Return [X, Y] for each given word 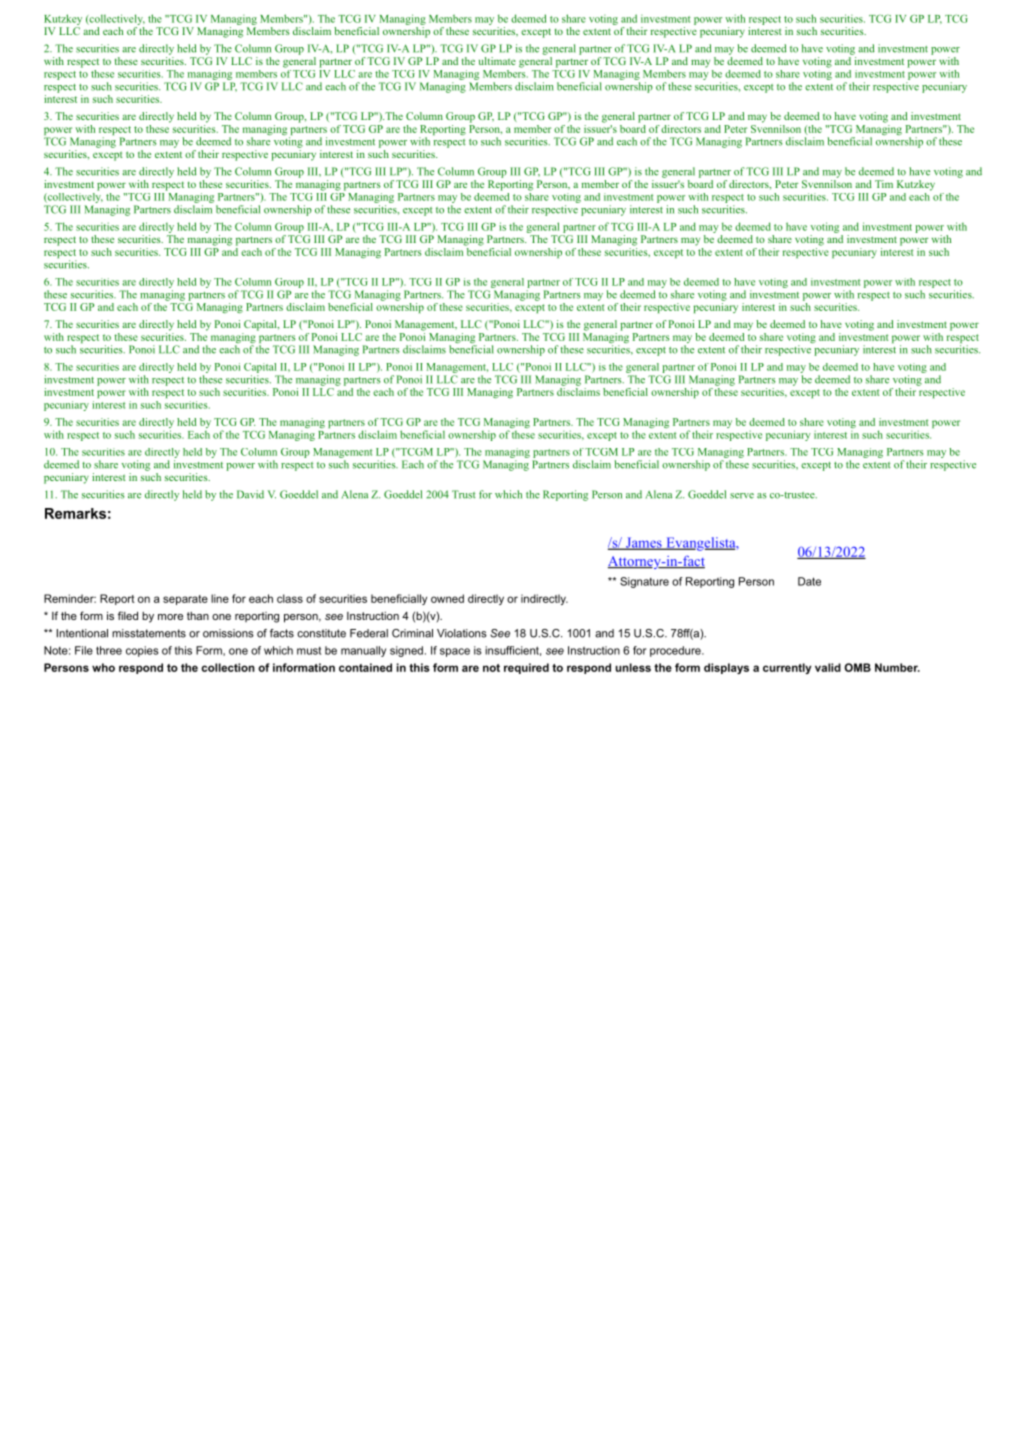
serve [742, 496]
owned [447, 598]
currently [787, 668]
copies [142, 651]
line [220, 598]
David [250, 494]
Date [809, 581]
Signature [644, 582]
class [290, 598]
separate [185, 600]
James [643, 543]
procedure [676, 651]
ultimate [497, 61]
